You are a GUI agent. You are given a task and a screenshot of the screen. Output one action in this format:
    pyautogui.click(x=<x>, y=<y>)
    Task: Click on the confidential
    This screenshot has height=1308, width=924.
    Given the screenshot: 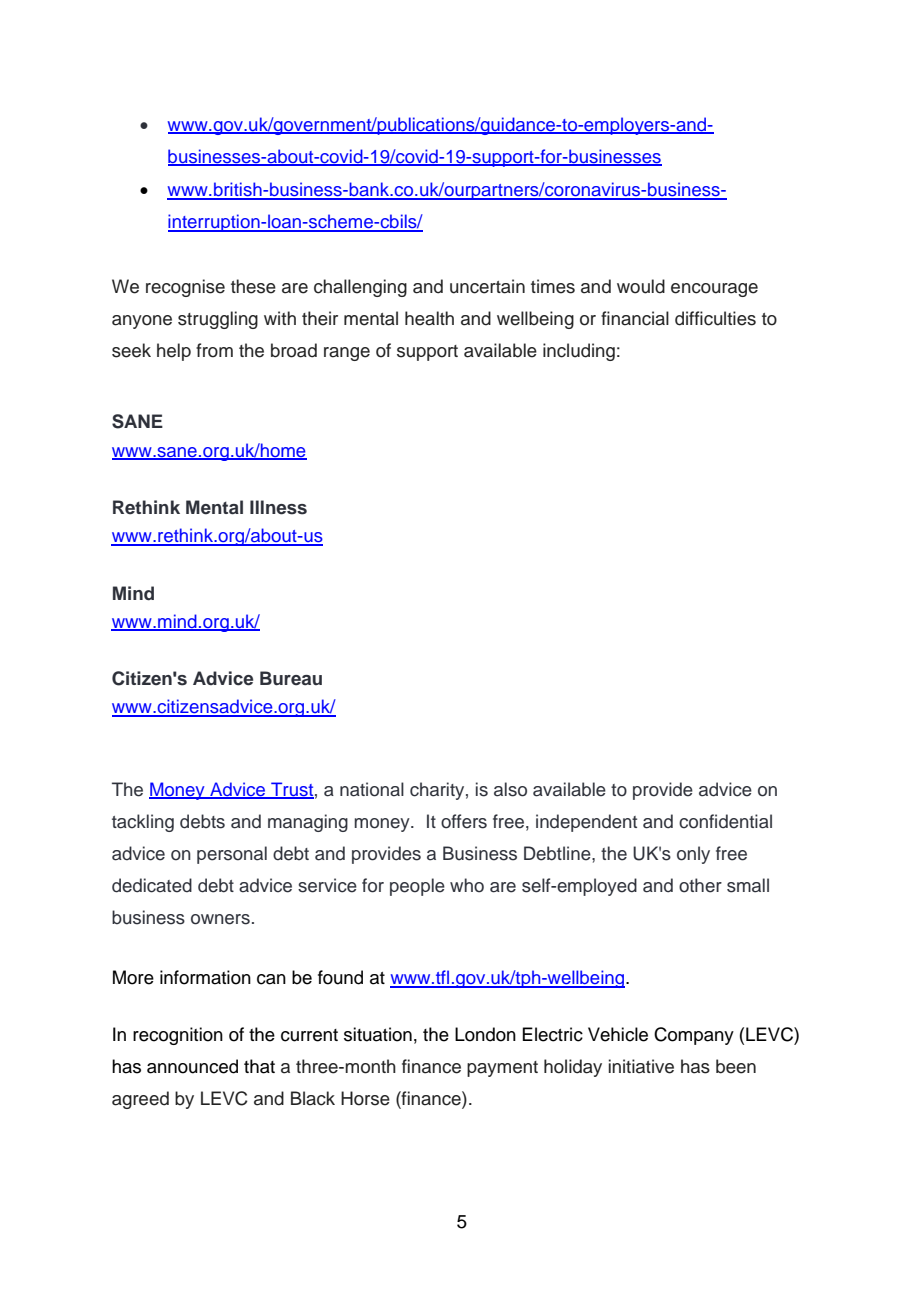 What is the action you would take?
    pyautogui.click(x=725, y=821)
